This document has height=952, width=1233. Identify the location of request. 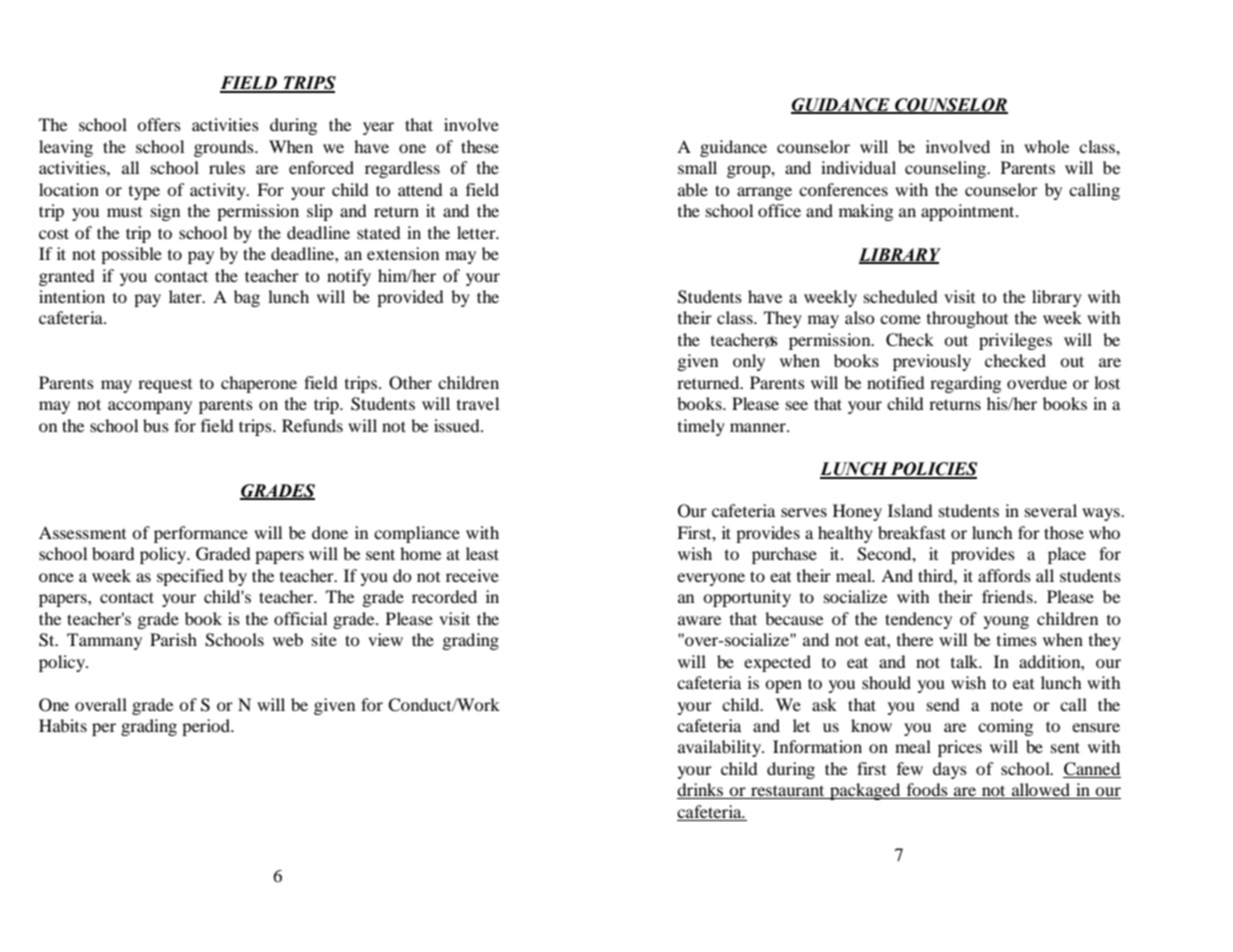
(165, 386).
